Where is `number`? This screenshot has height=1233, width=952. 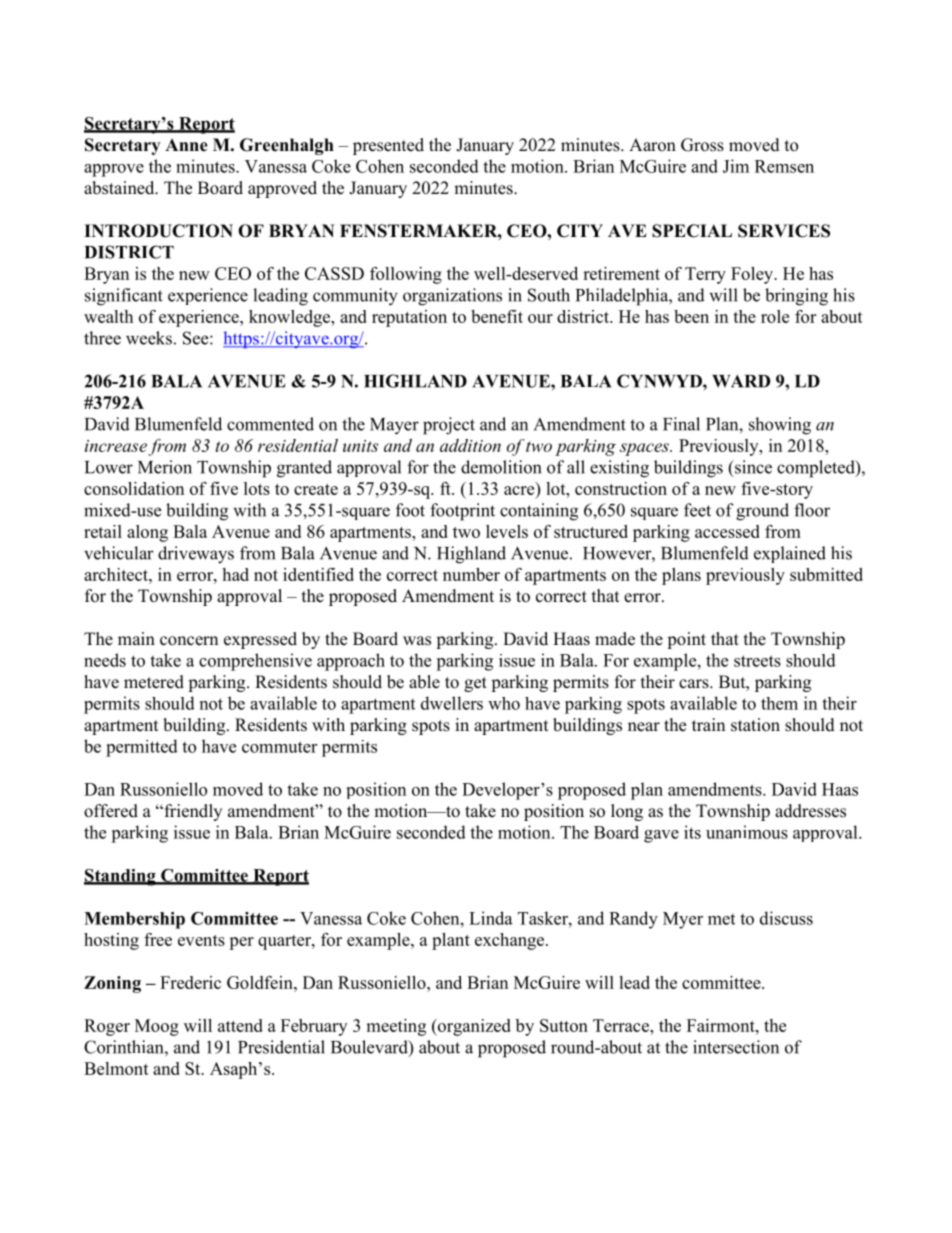
number is located at coordinates (471, 574).
